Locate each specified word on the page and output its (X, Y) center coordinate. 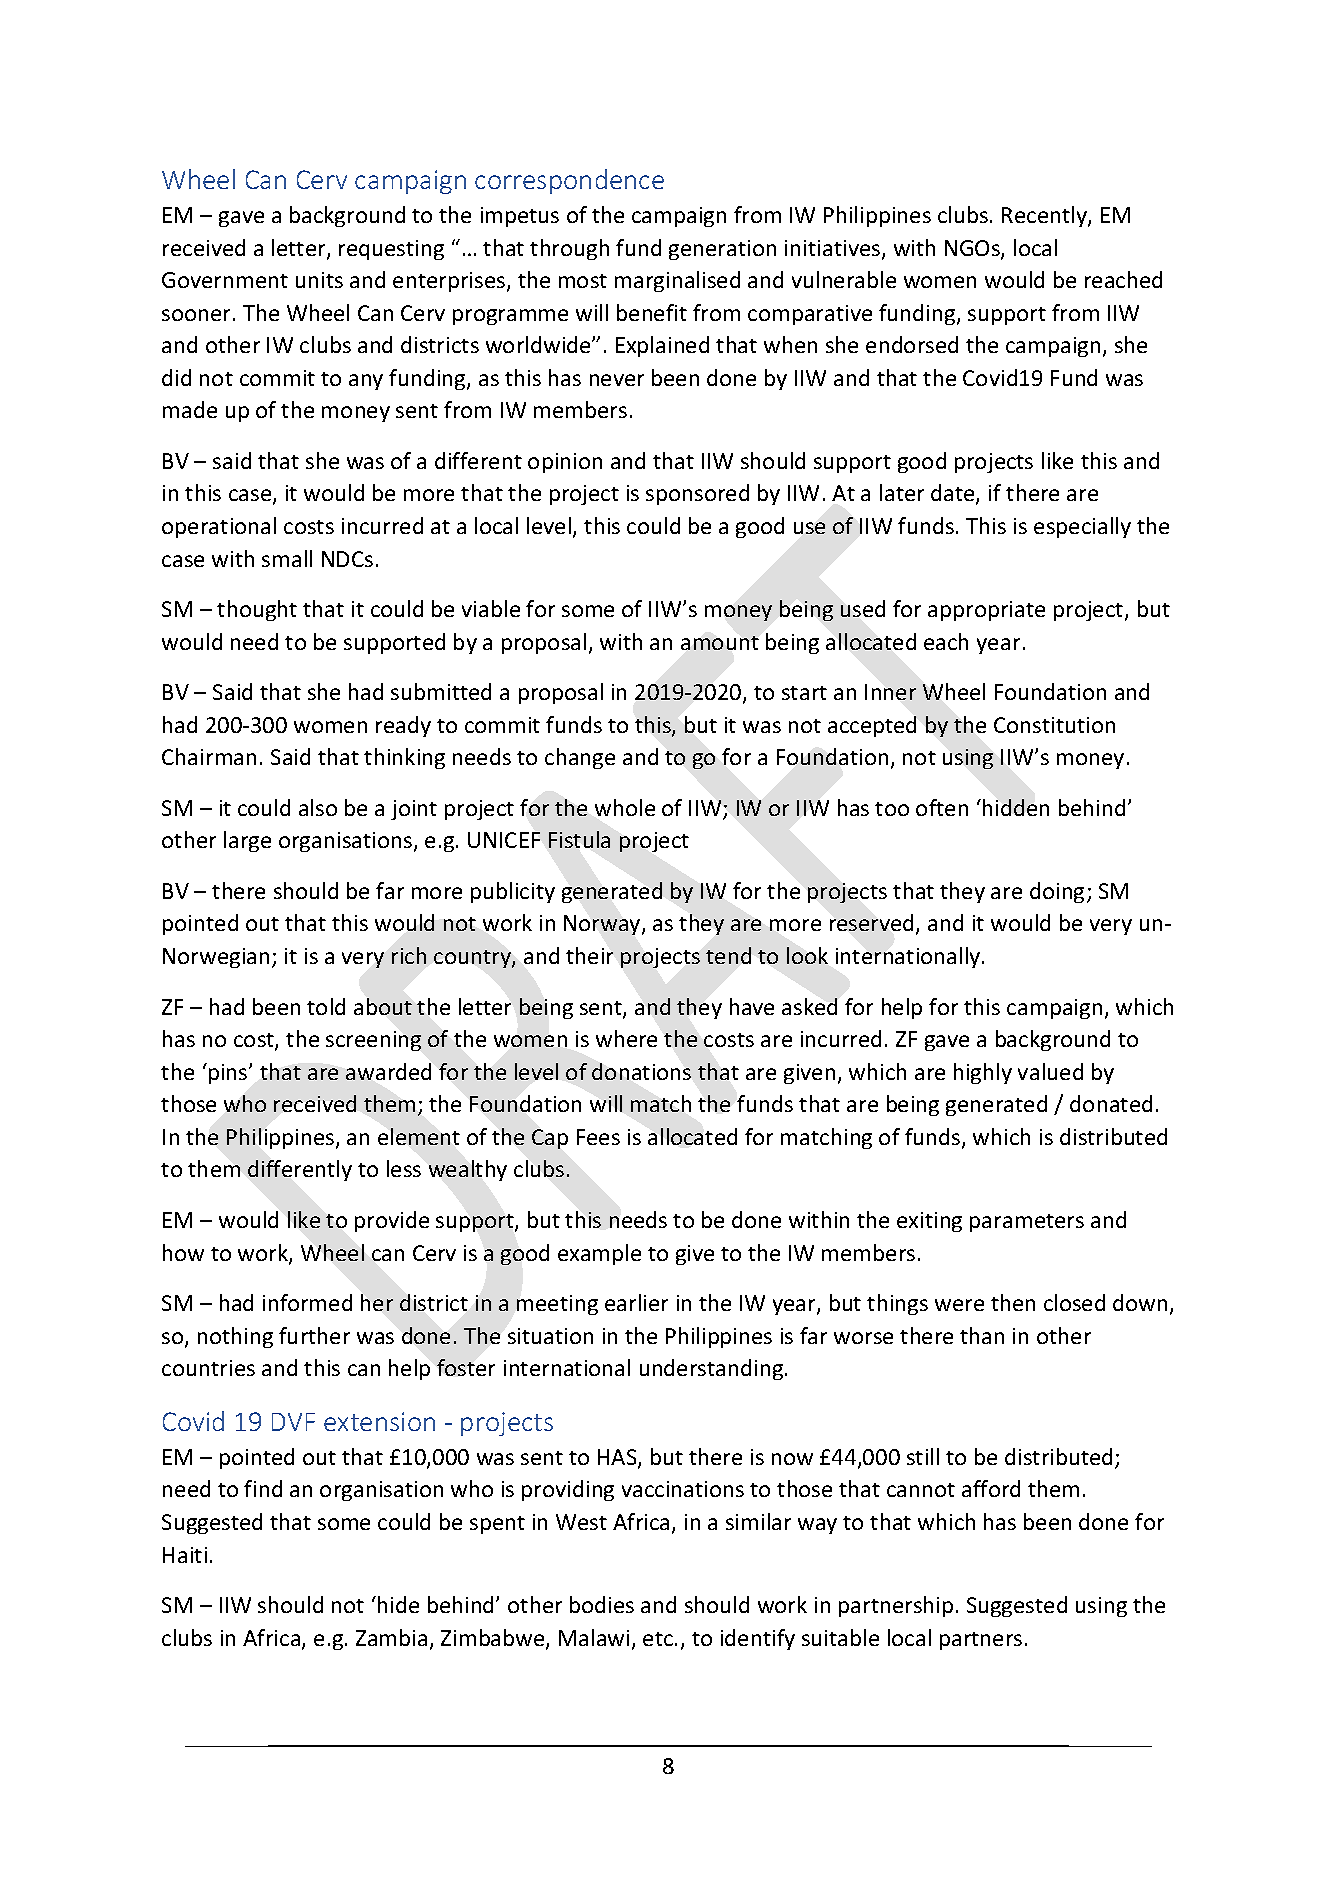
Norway (603, 925)
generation (722, 250)
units (319, 280)
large (247, 841)
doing (1057, 892)
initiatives (834, 249)
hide (398, 1604)
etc (659, 1639)
